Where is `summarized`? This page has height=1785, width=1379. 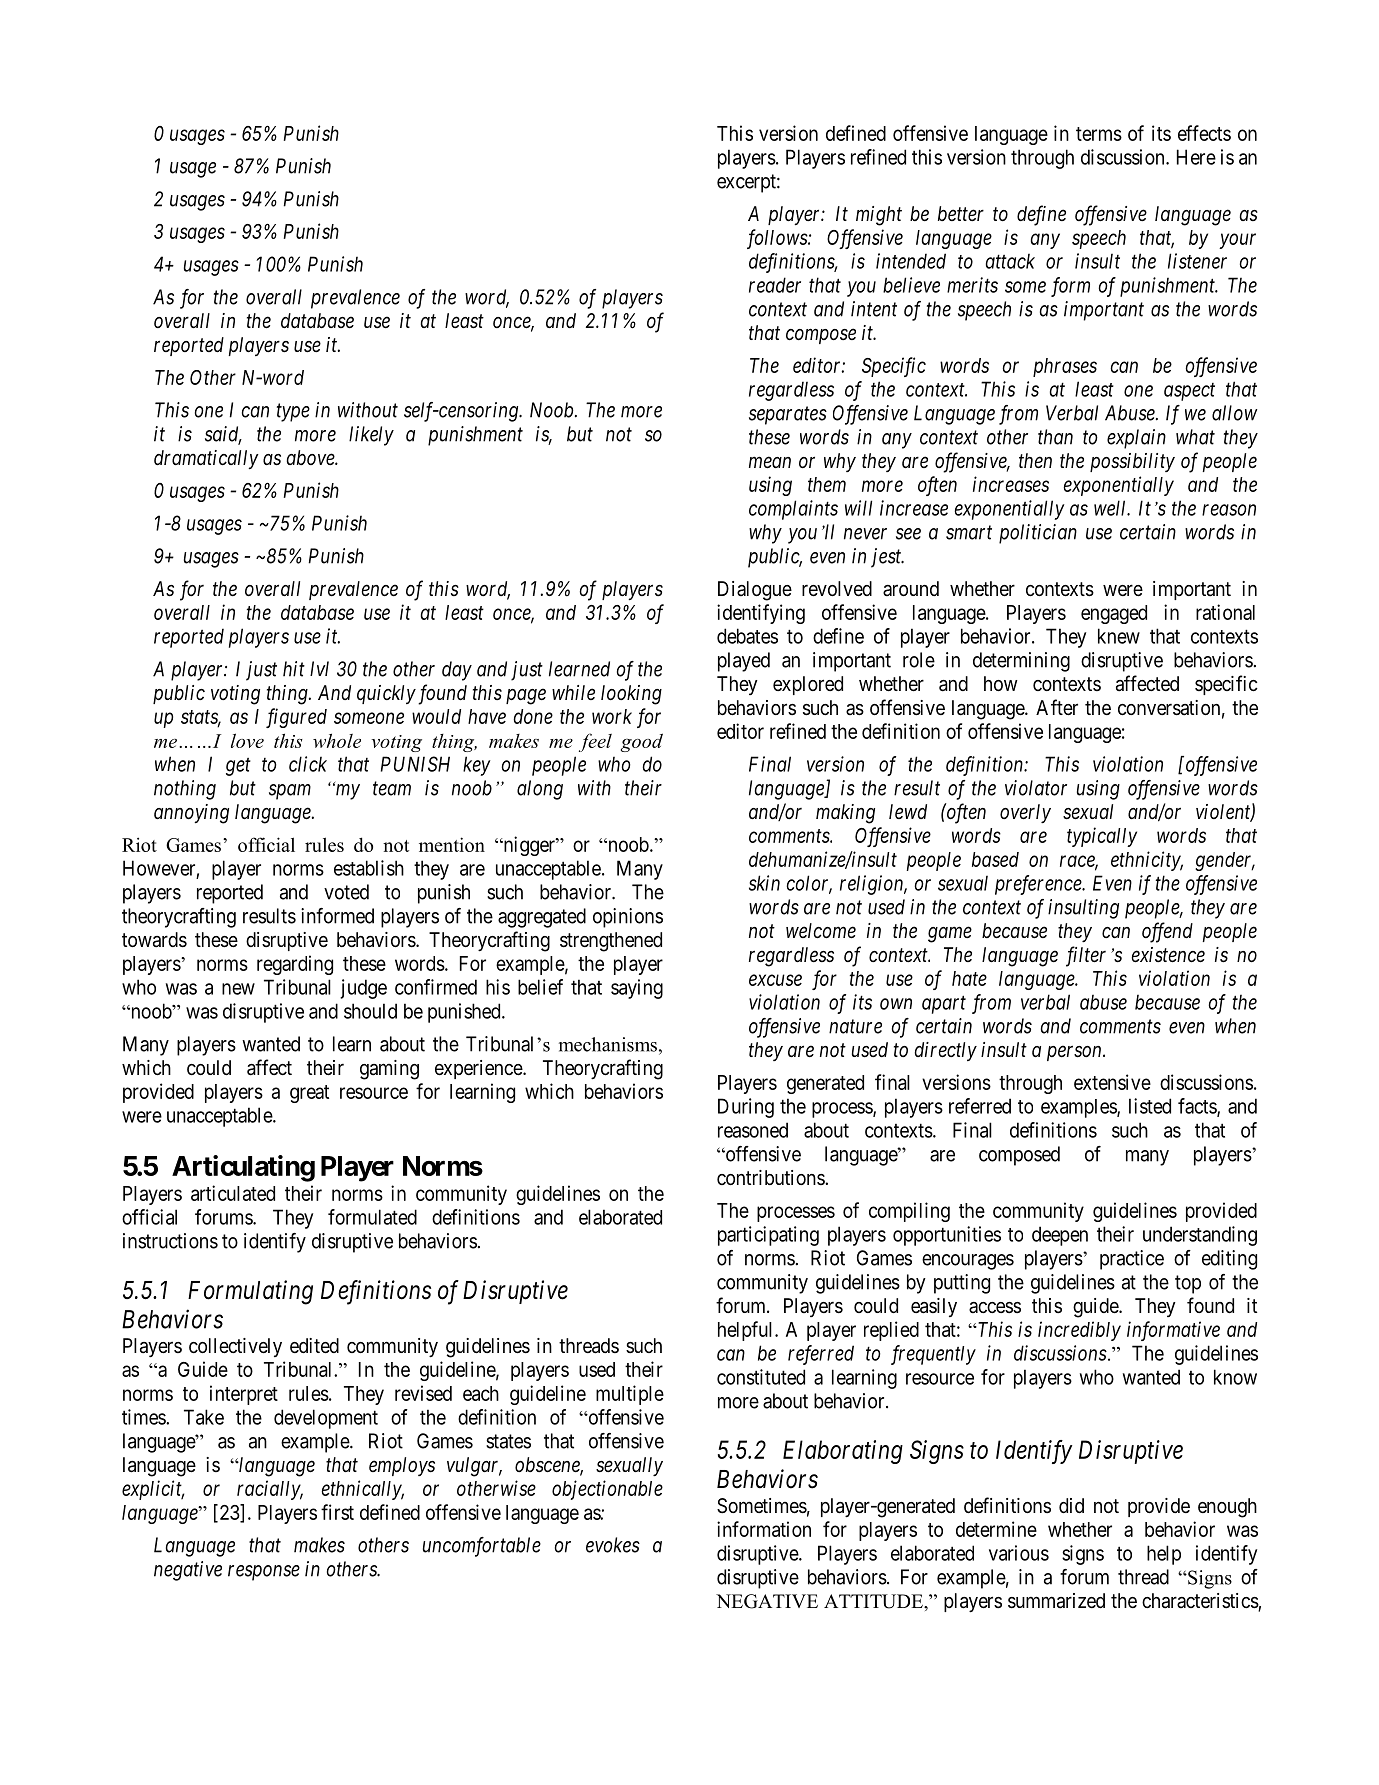
summarized is located at coordinates (1056, 1601).
